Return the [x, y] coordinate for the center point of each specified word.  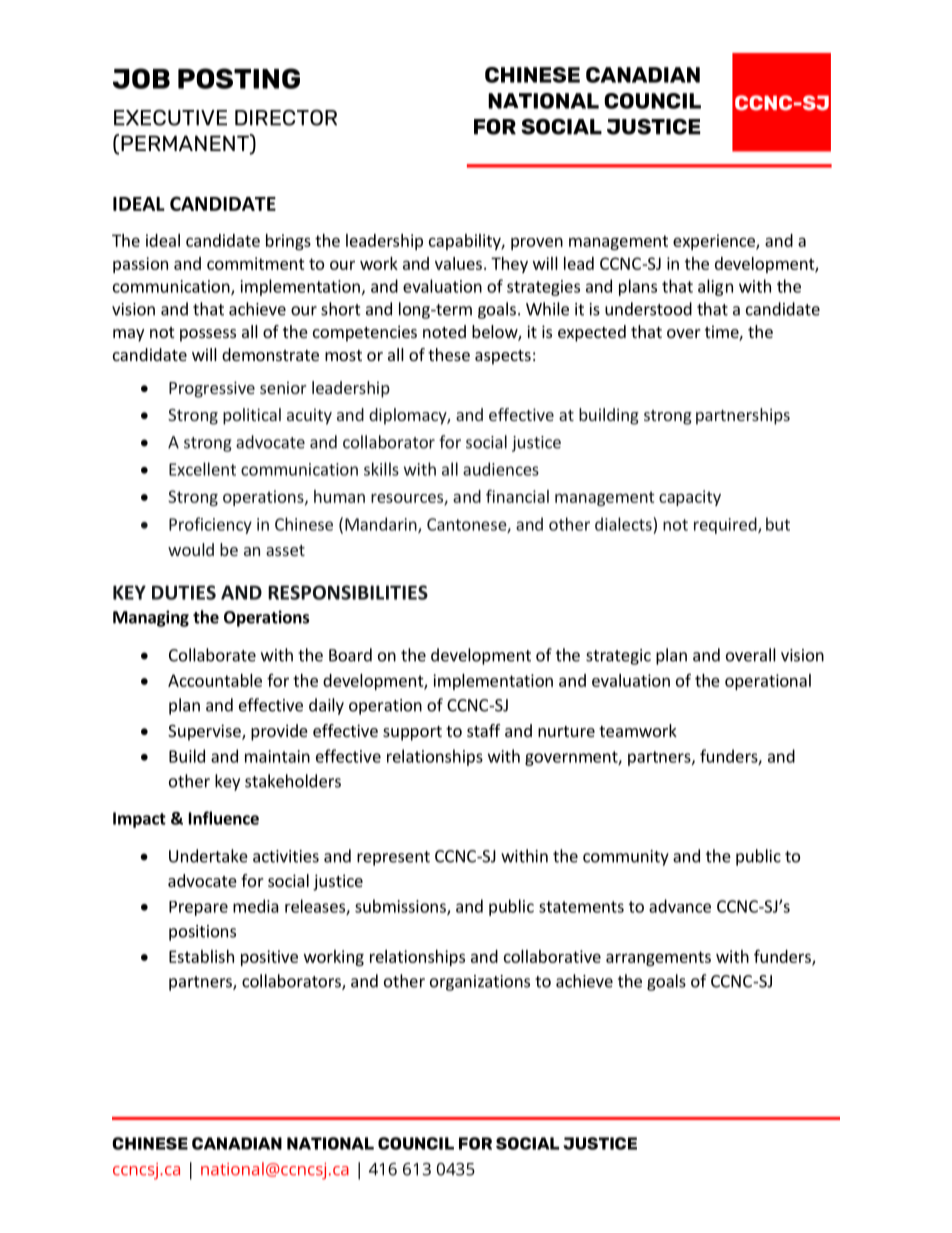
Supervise [205, 732]
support [412, 733]
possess [208, 335]
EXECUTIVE [170, 117]
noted [444, 331]
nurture [566, 731]
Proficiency [210, 525]
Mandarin [382, 525]
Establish [201, 956]
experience [715, 242]
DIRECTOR [286, 117]
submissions [401, 907]
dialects [623, 524]
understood [648, 309]
